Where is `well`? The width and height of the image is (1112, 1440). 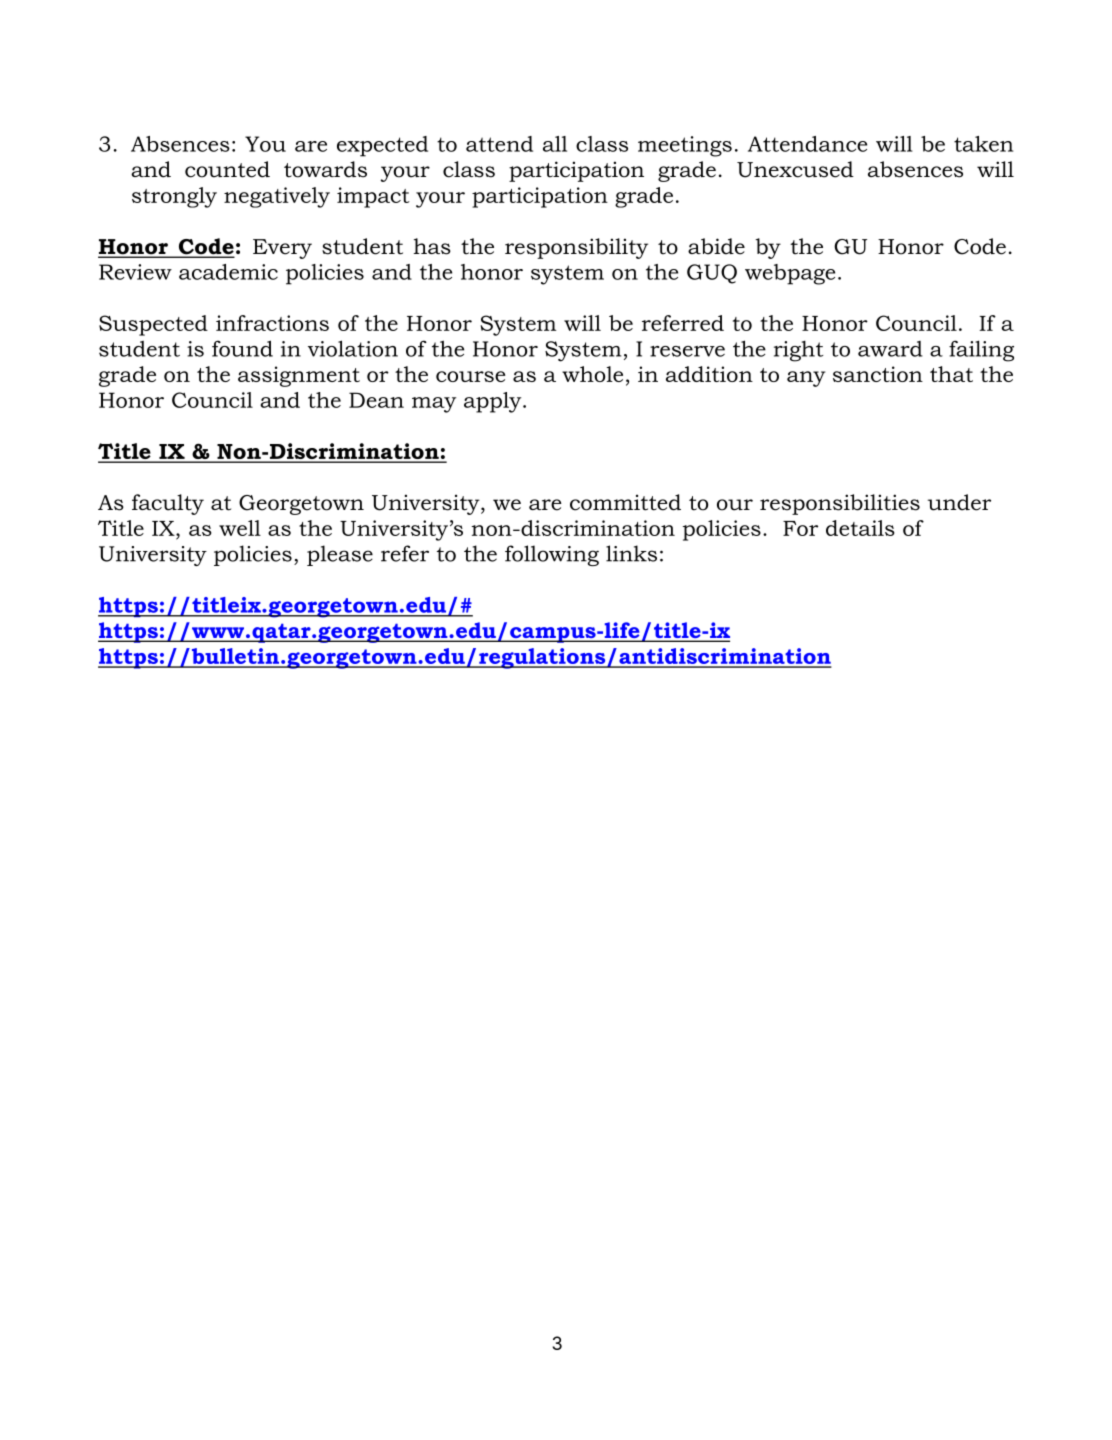
well is located at coordinates (240, 528).
